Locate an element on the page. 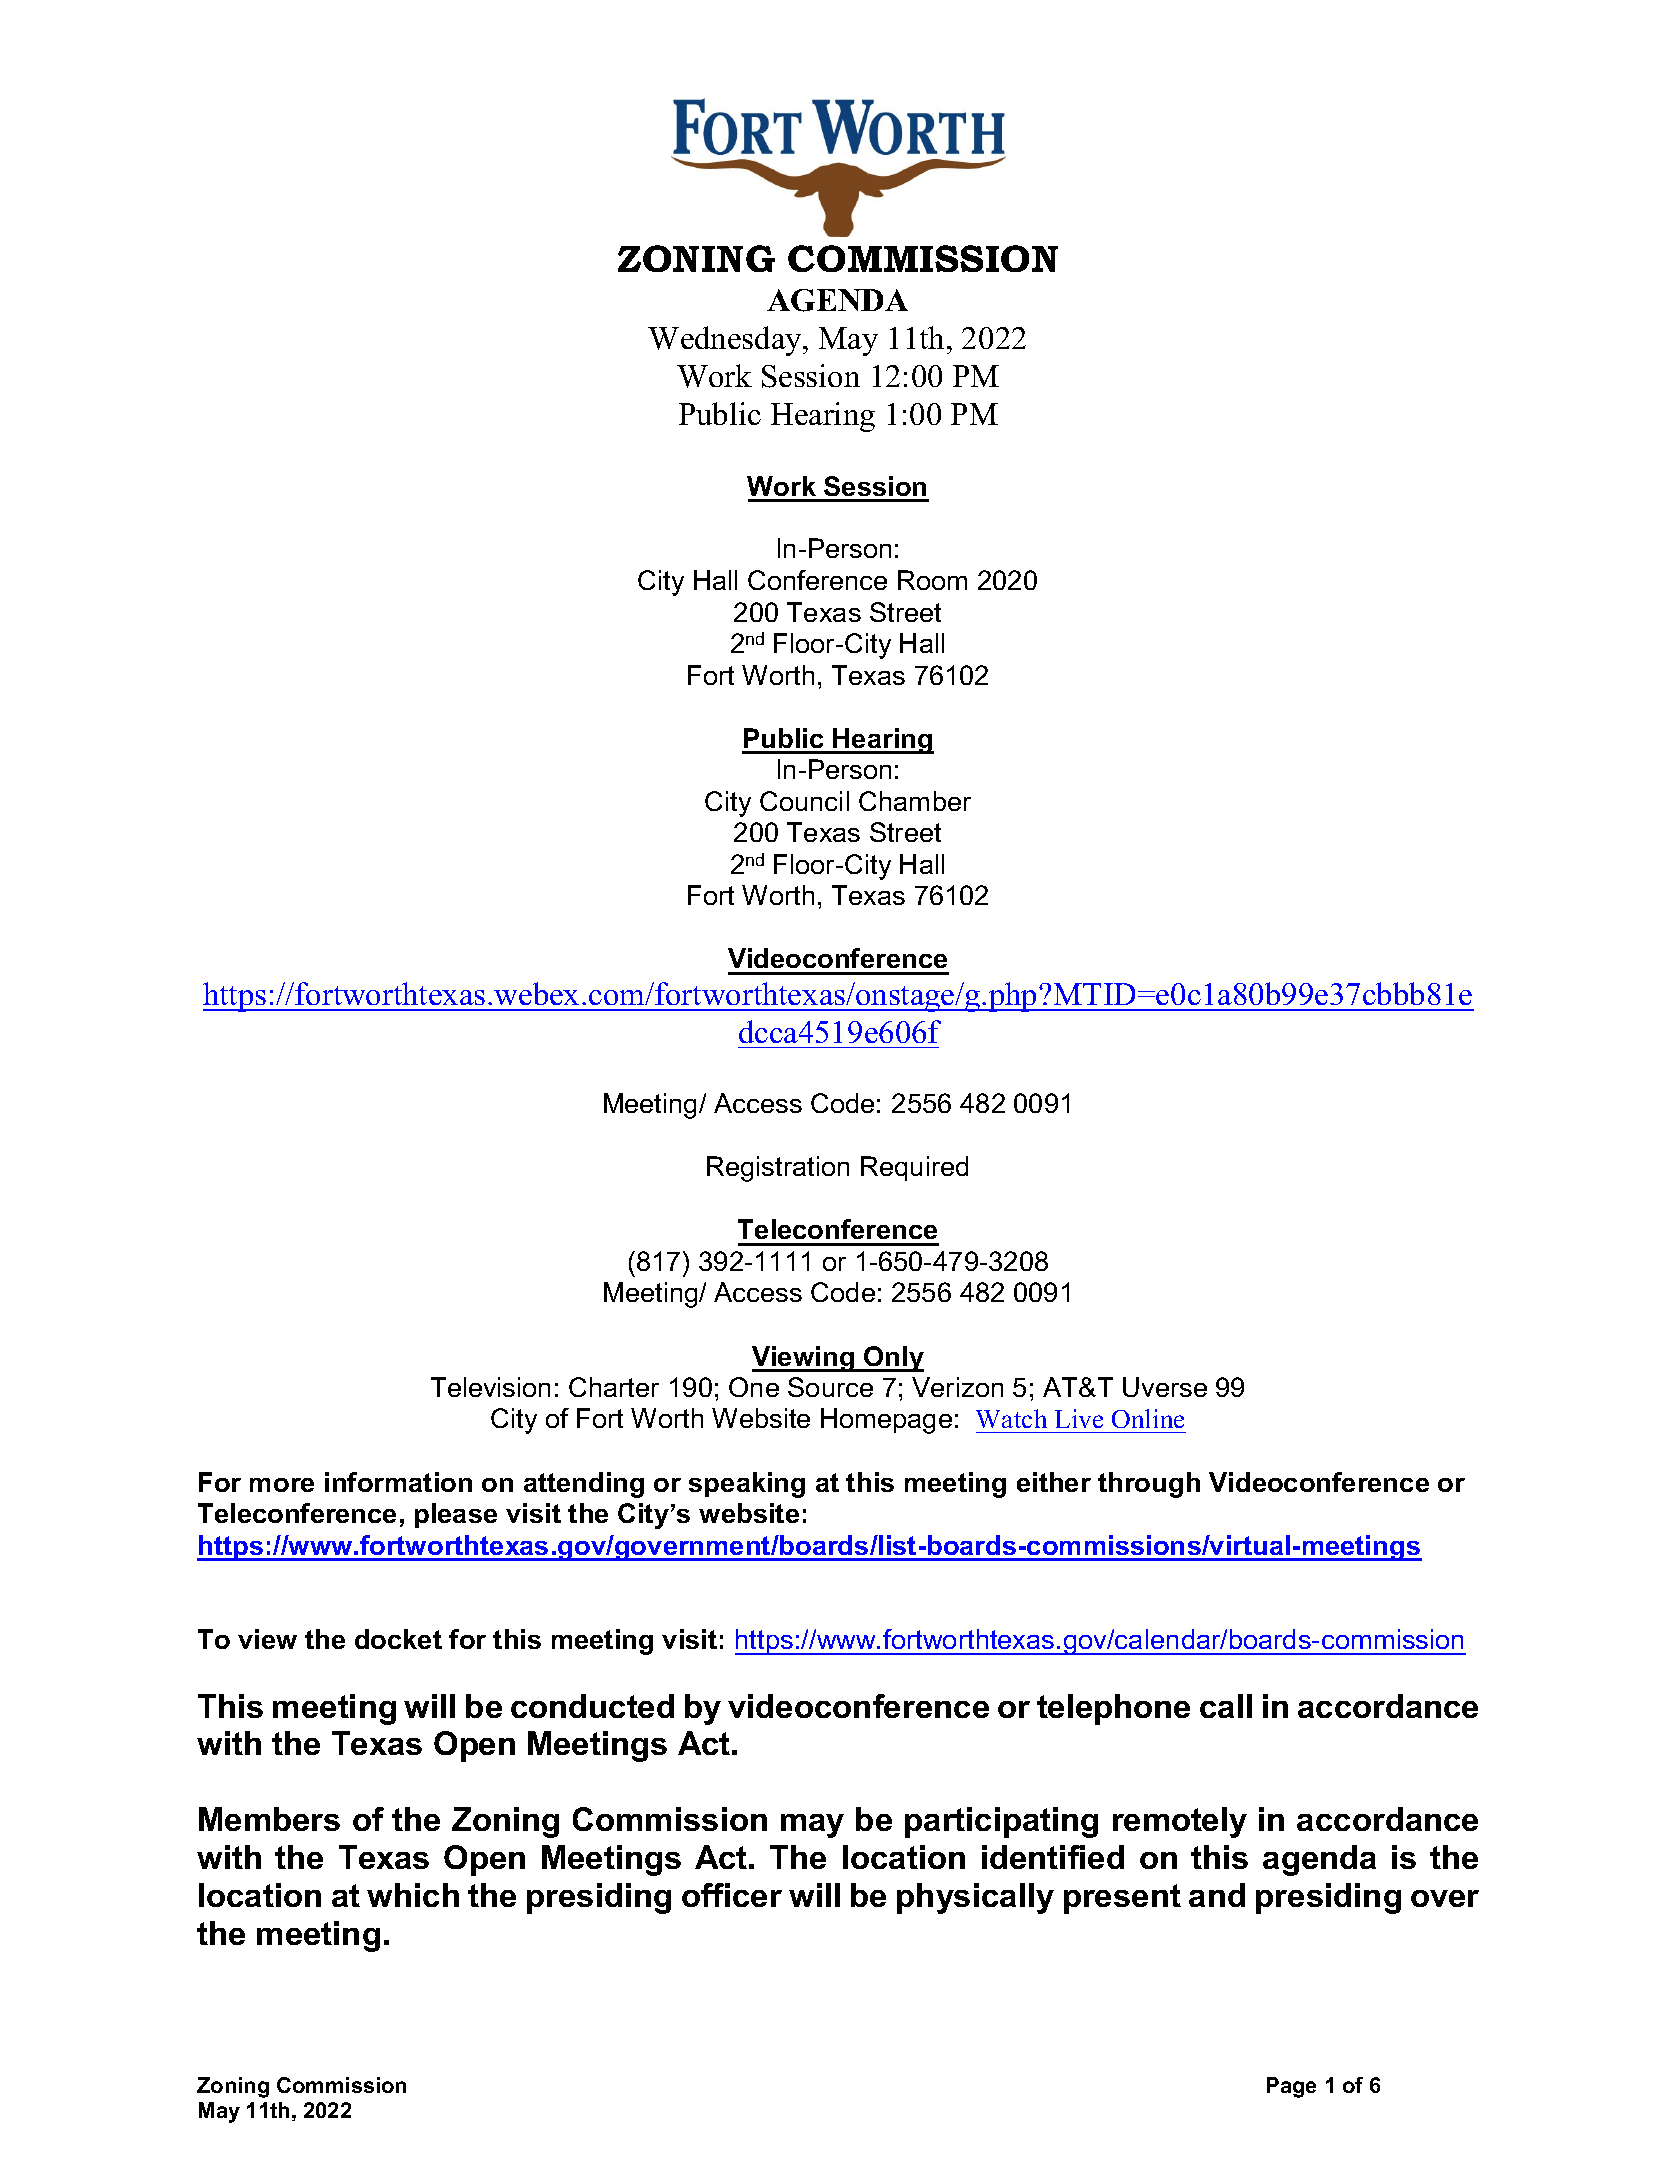  Required is located at coordinates (914, 1168).
